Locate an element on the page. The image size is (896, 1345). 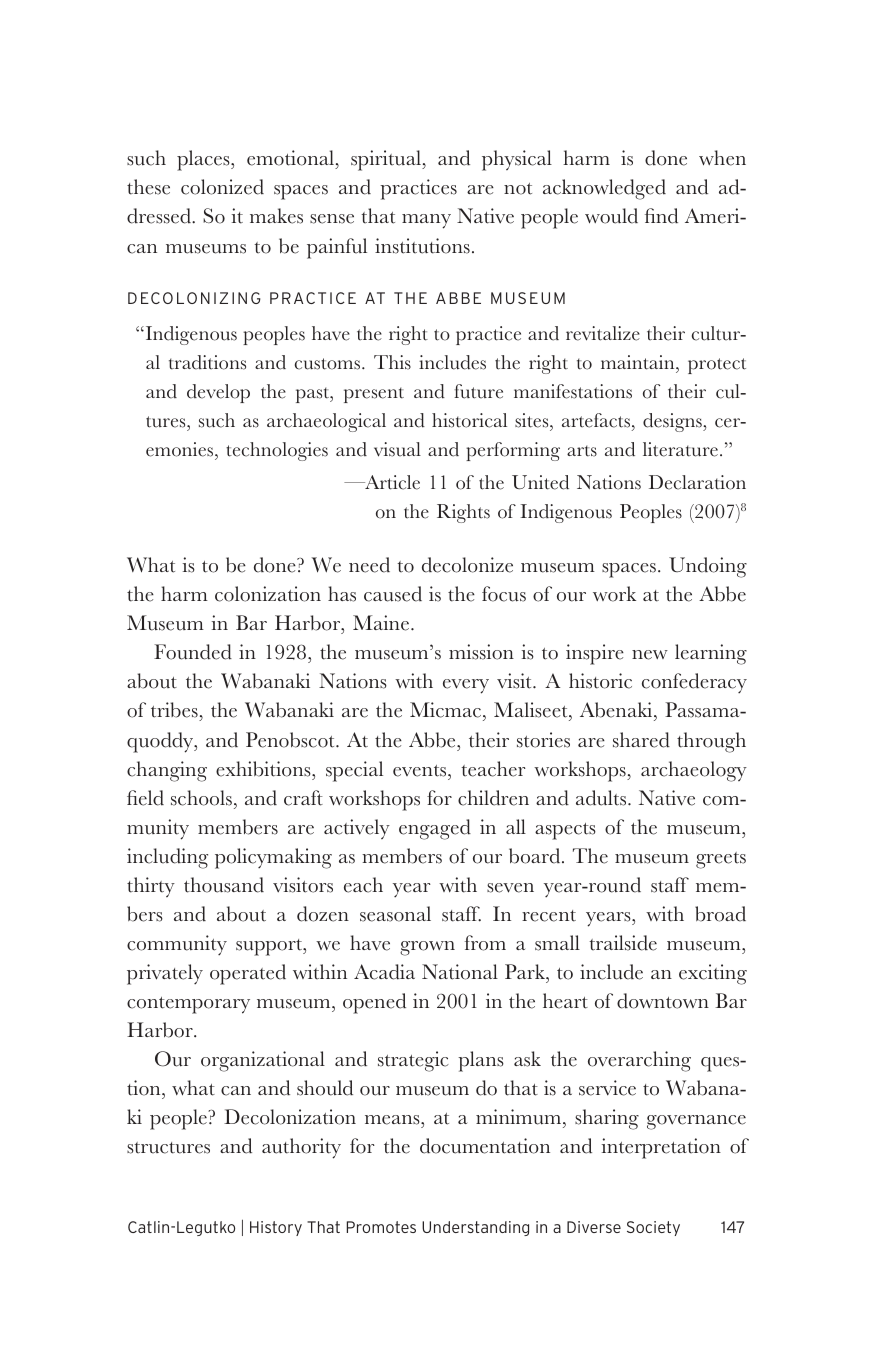
visual is located at coordinates (397, 449).
